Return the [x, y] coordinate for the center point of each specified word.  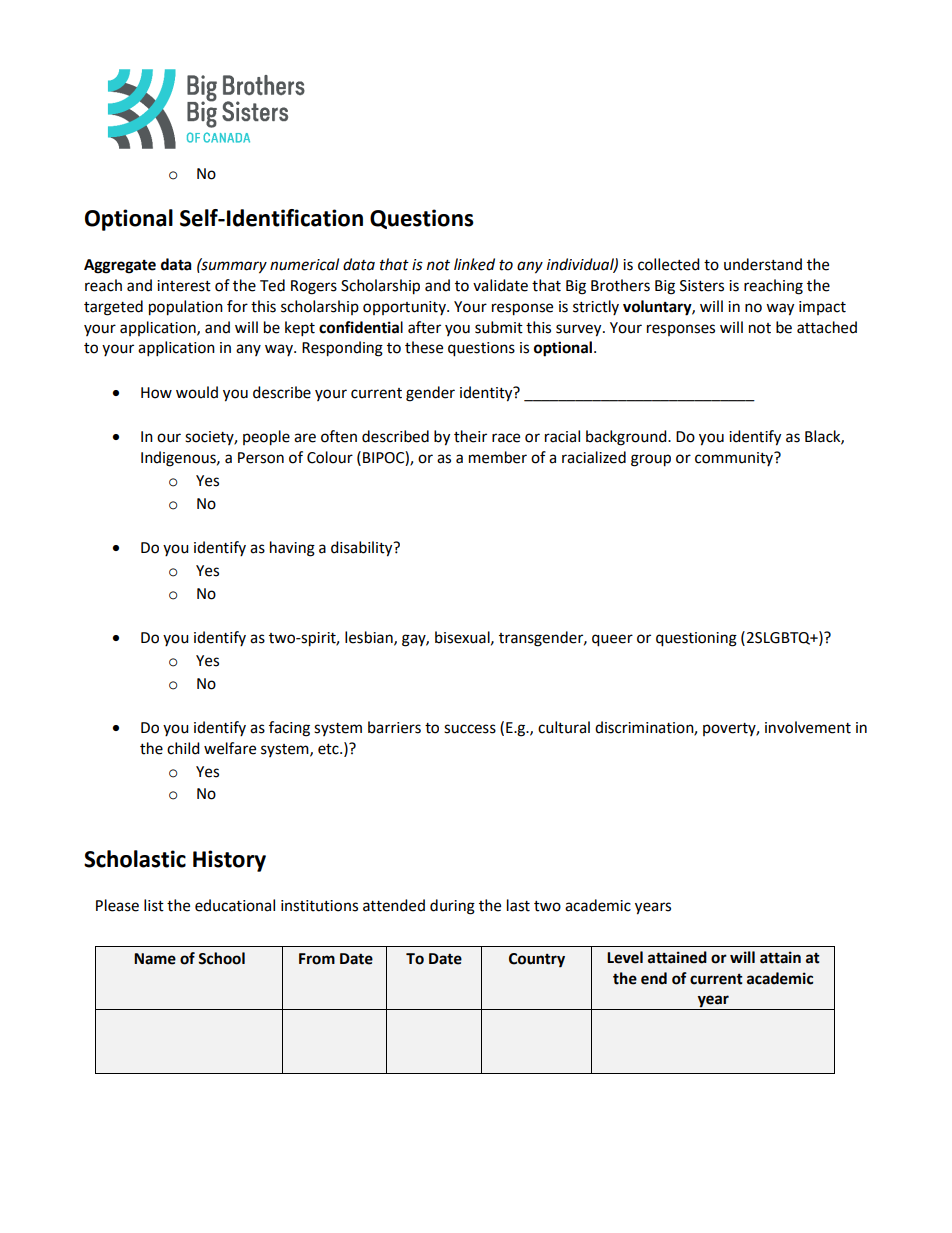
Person [261, 458]
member [498, 457]
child [183, 748]
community [735, 458]
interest [184, 286]
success [470, 729]
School [221, 958]
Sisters [702, 286]
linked [474, 264]
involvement [808, 727]
